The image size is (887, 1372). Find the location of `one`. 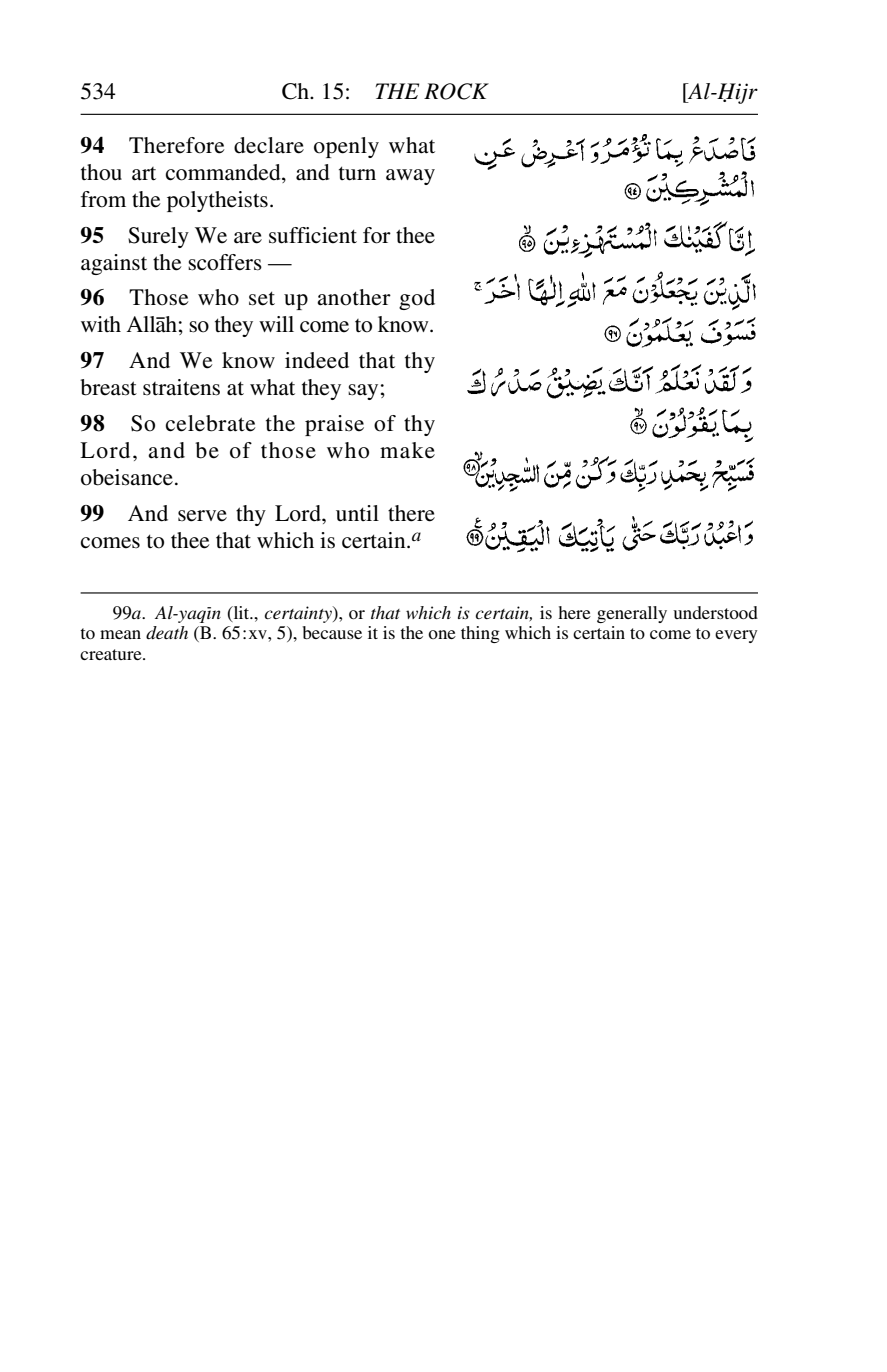

one is located at coordinates (442, 634).
